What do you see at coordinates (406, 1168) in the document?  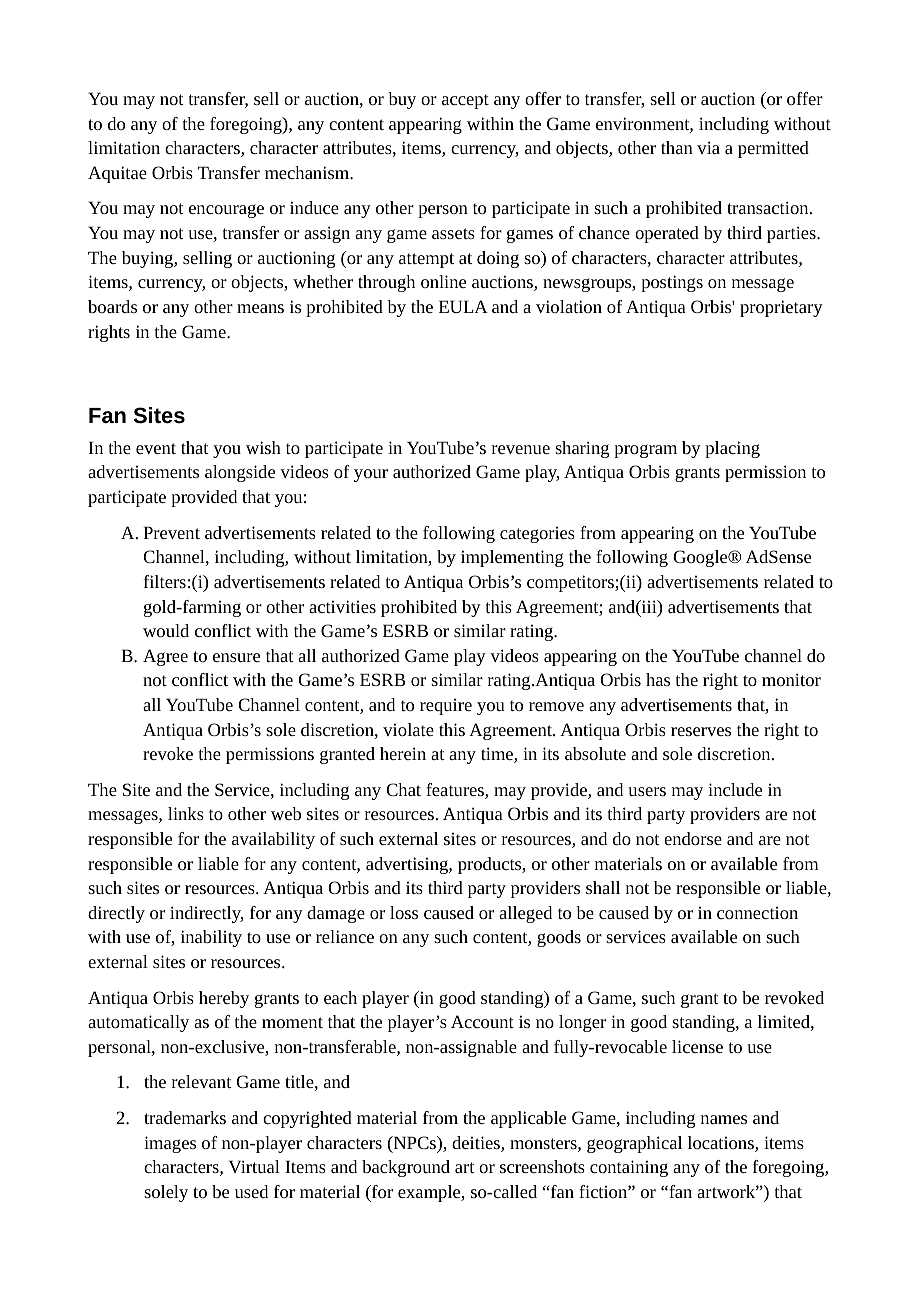 I see `background` at bounding box center [406, 1168].
